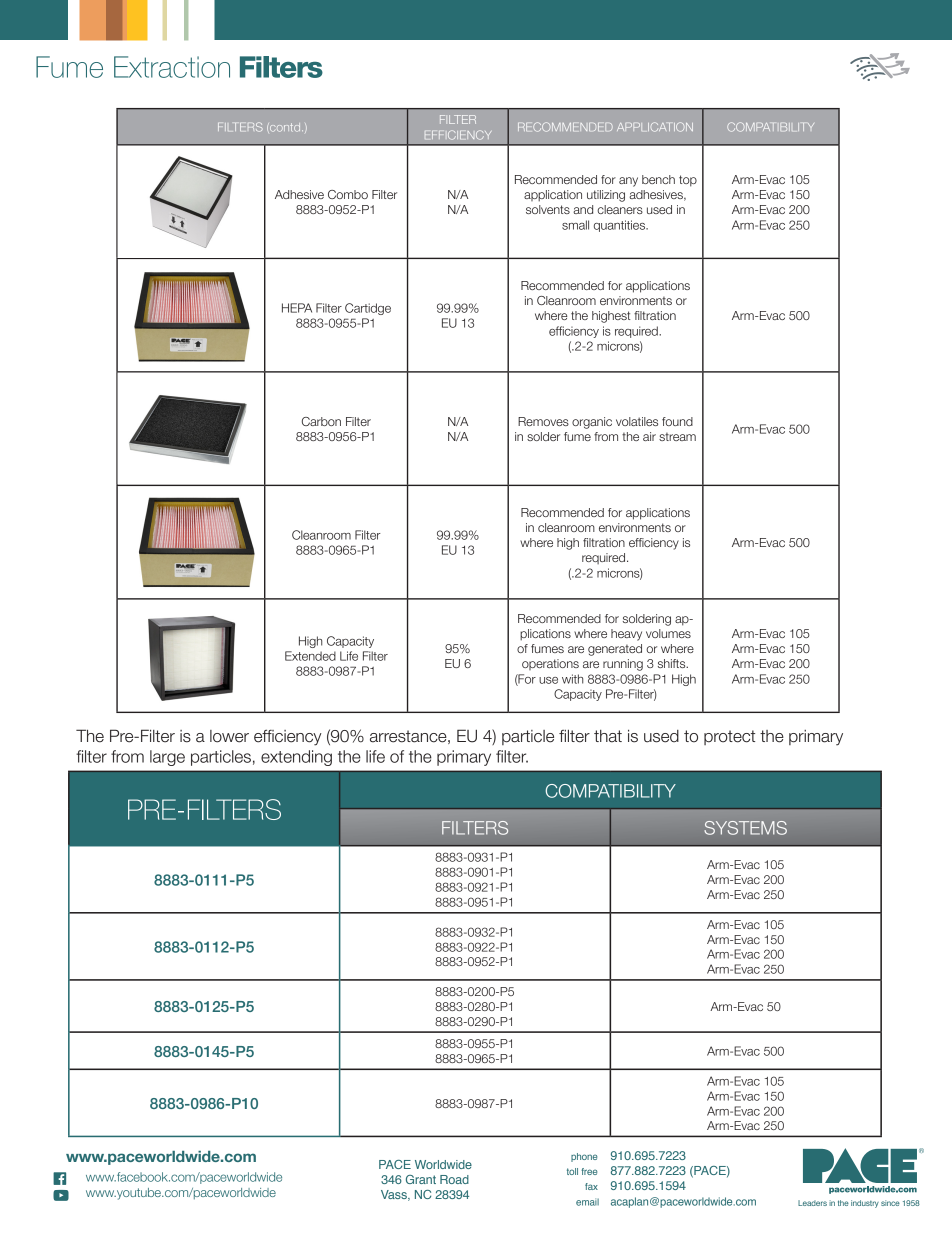  Describe the element at coordinates (572, 1171) in the screenshot. I see `toll` at that location.
